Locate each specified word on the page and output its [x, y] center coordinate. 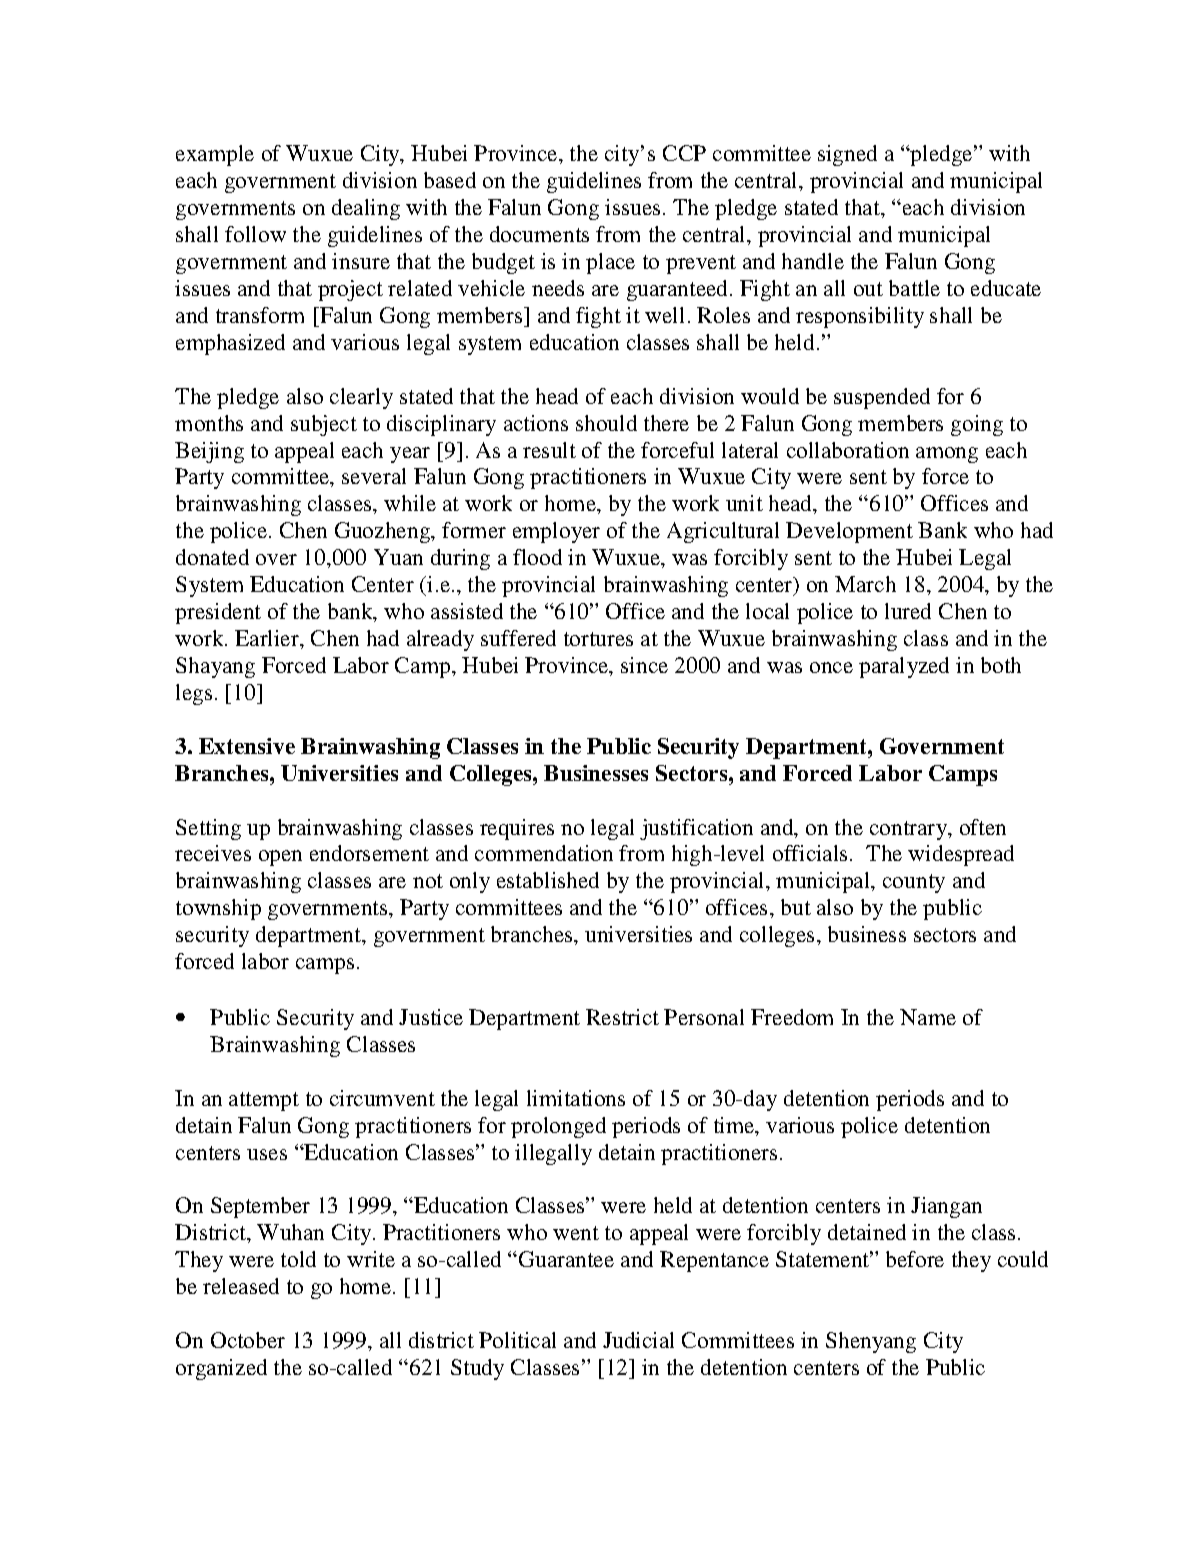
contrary [910, 830]
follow [255, 234]
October [248, 1340]
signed [847, 155]
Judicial [638, 1340]
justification [696, 829]
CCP [684, 153]
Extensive [247, 746]
